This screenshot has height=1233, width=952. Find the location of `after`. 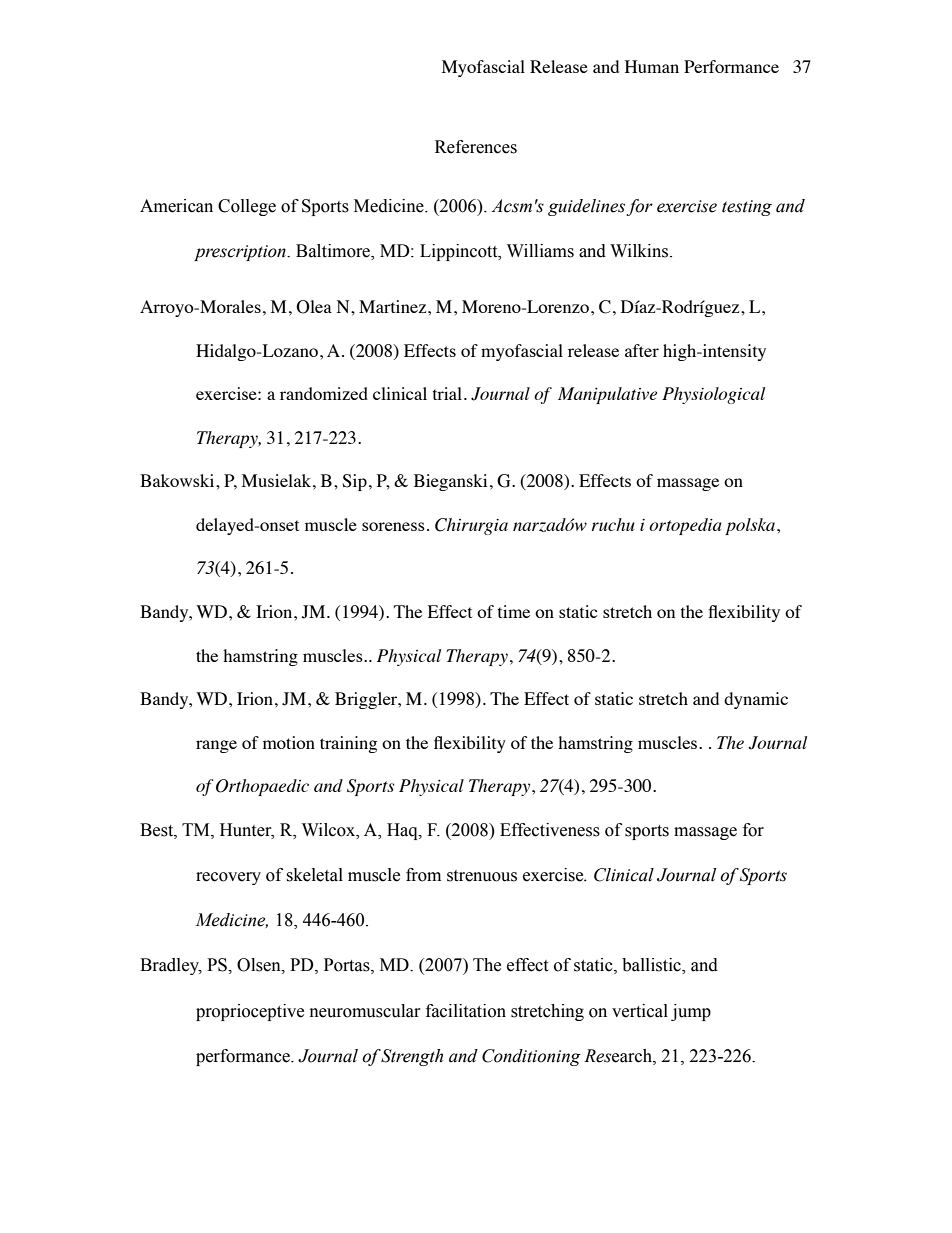

after is located at coordinates (642, 350).
